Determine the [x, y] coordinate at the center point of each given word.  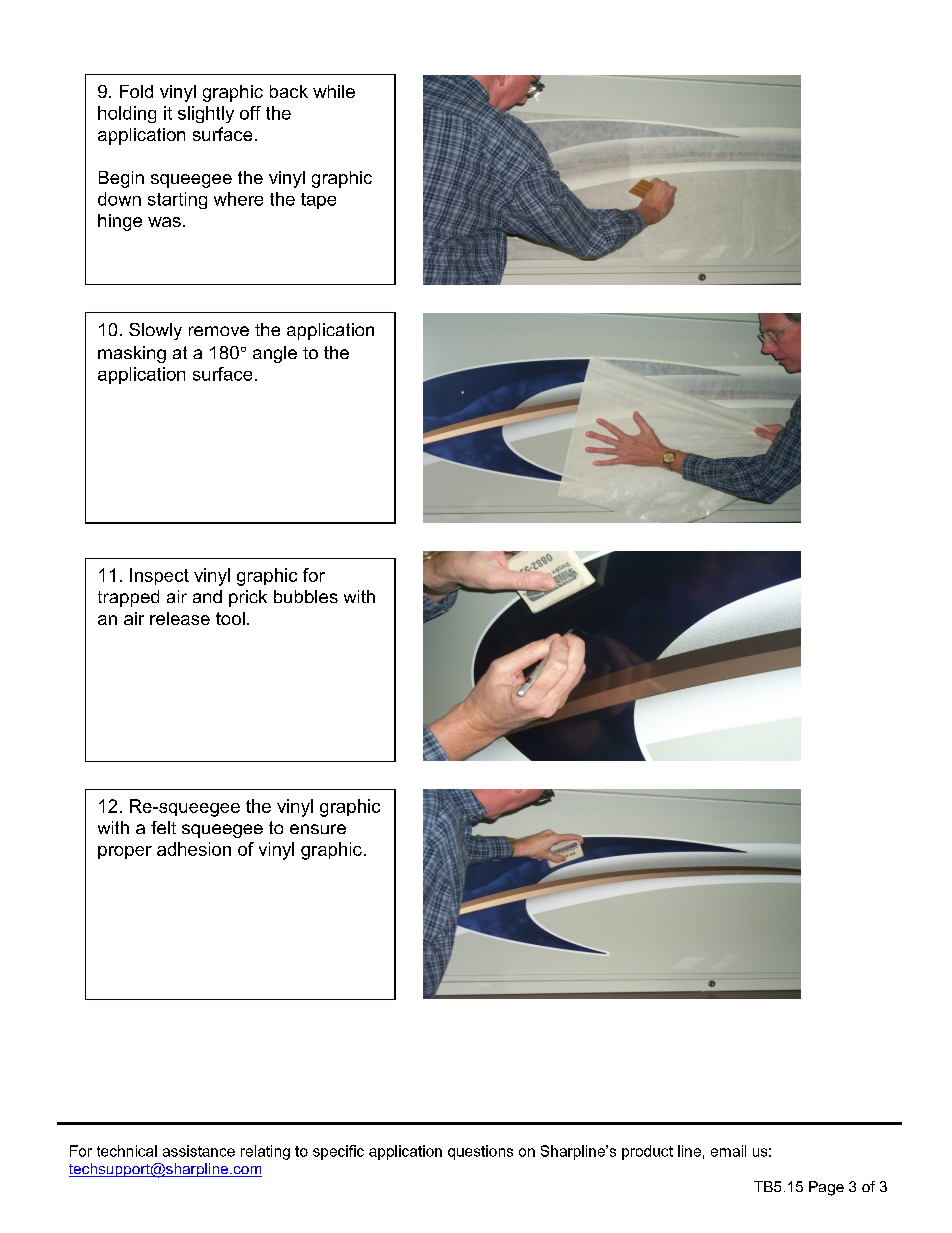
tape [318, 201]
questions [480, 1152]
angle [275, 354]
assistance [199, 1151]
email [728, 1151]
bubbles [306, 596]
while [334, 91]
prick [248, 598]
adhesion [194, 849]
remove [219, 331]
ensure [318, 829]
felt [163, 827]
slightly [206, 114]
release [180, 618]
